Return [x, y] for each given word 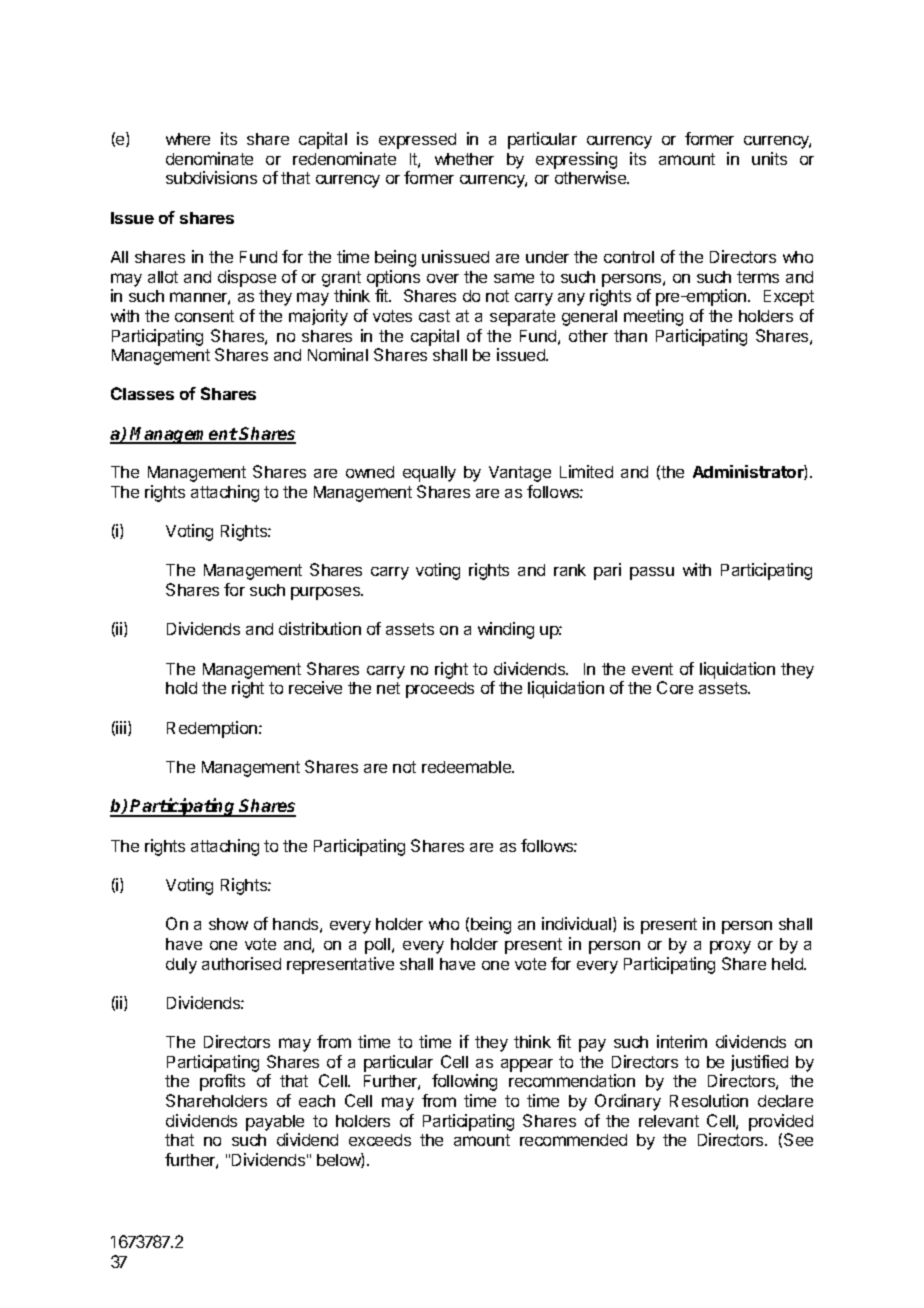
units [769, 158]
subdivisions [211, 177]
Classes [142, 393]
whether [464, 159]
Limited [586, 471]
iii [121, 727]
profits [222, 1082]
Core [675, 687]
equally [429, 474]
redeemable [467, 767]
